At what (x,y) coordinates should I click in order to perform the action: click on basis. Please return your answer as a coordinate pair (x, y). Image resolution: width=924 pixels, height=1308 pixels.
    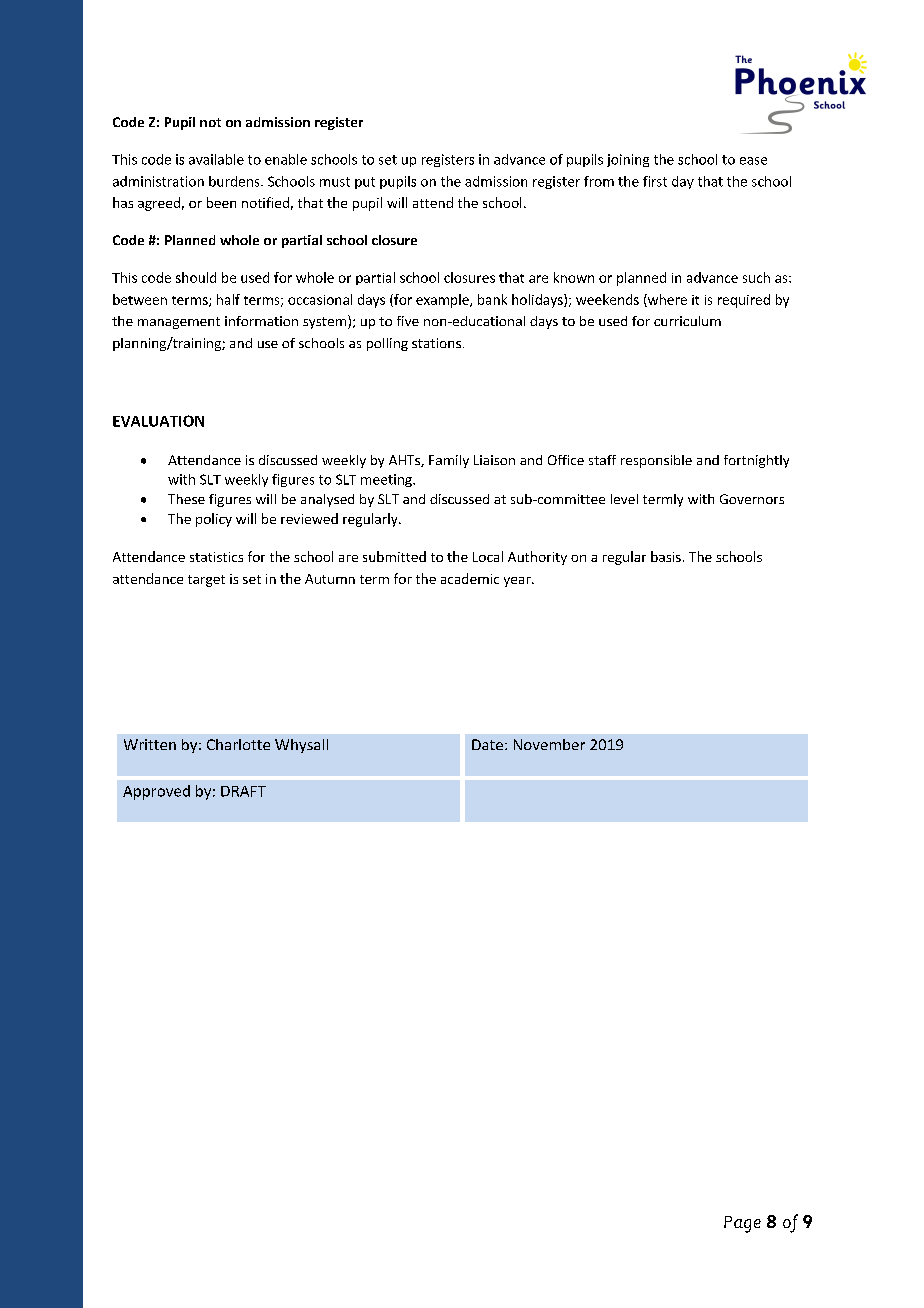
    Looking at the image, I should click on (666, 556).
